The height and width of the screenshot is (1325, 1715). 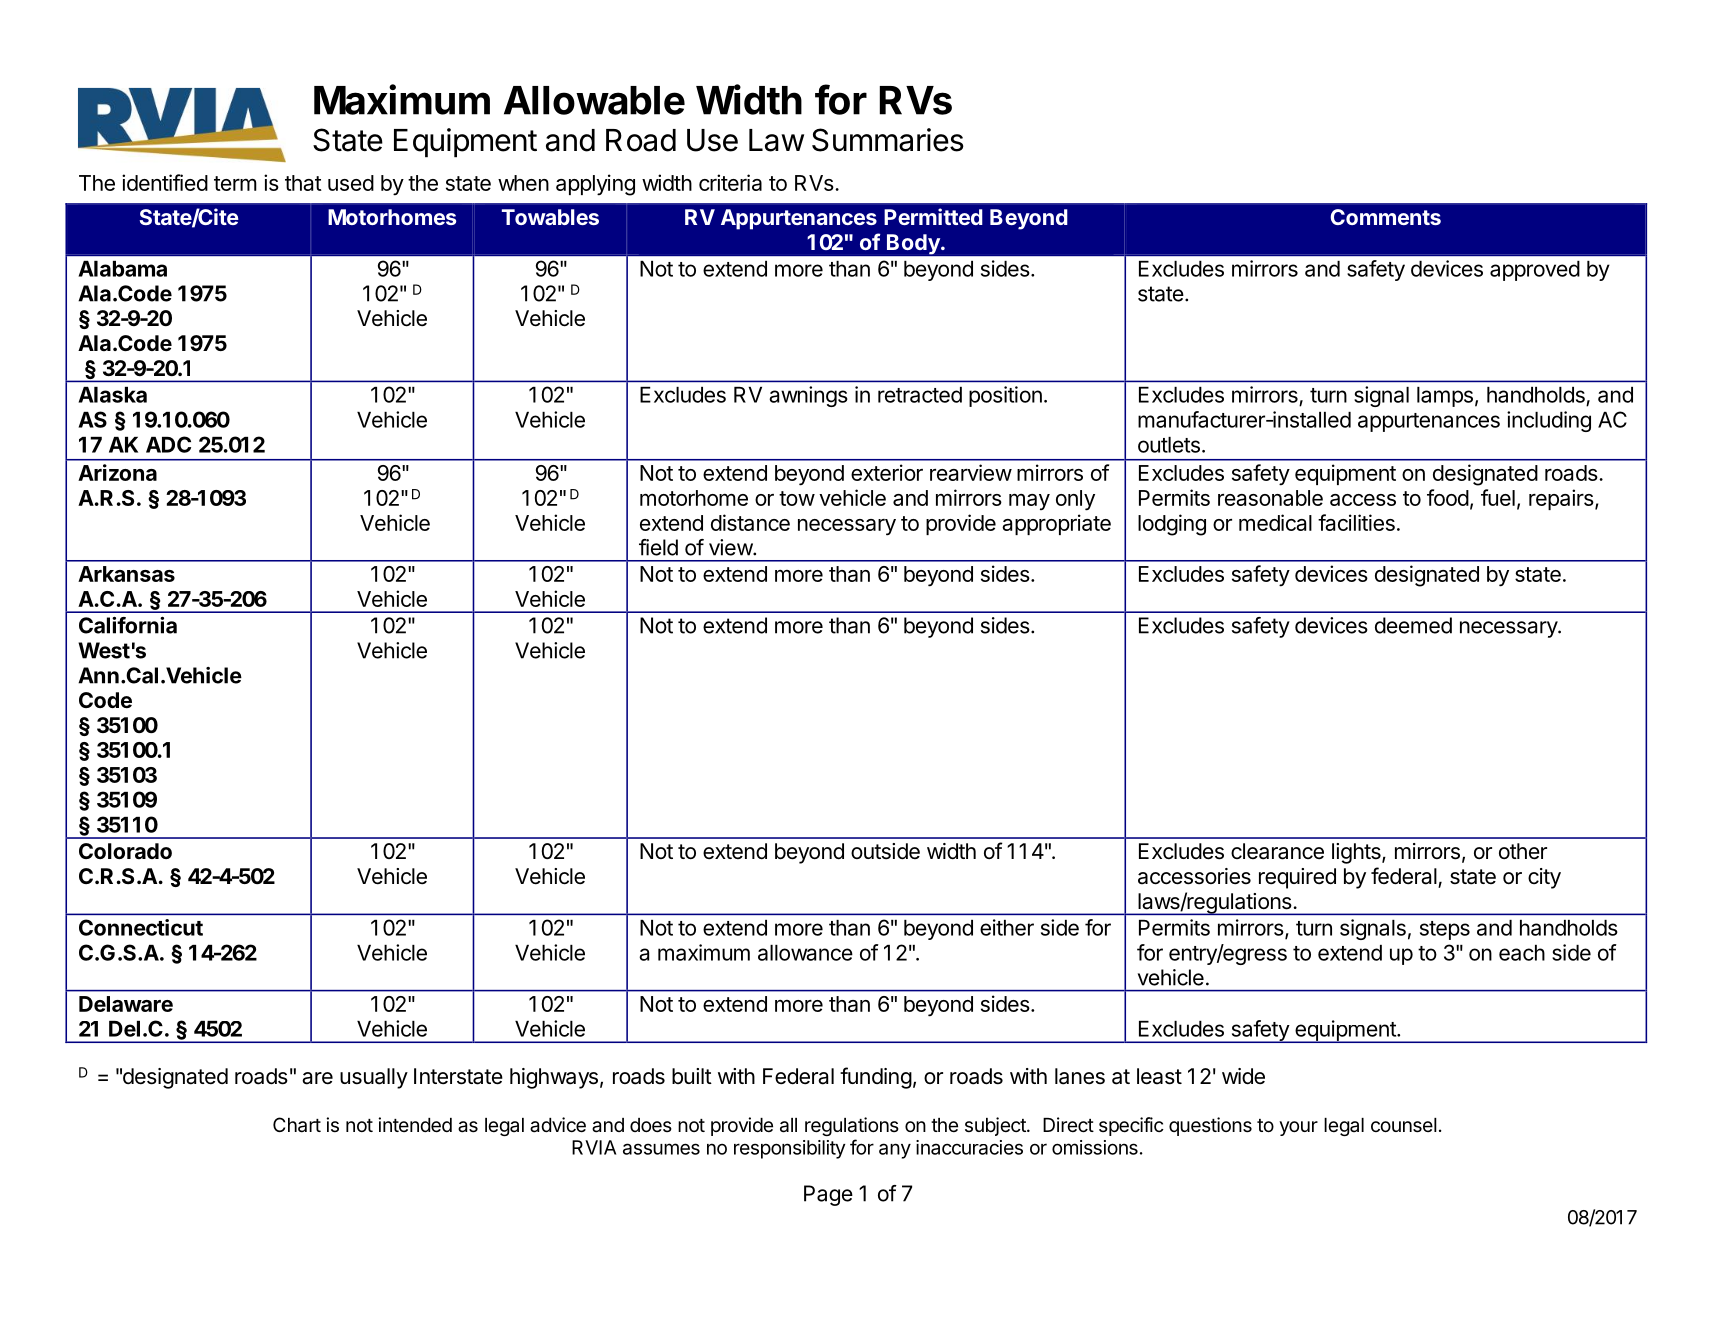 I want to click on California, so click(x=128, y=625).
